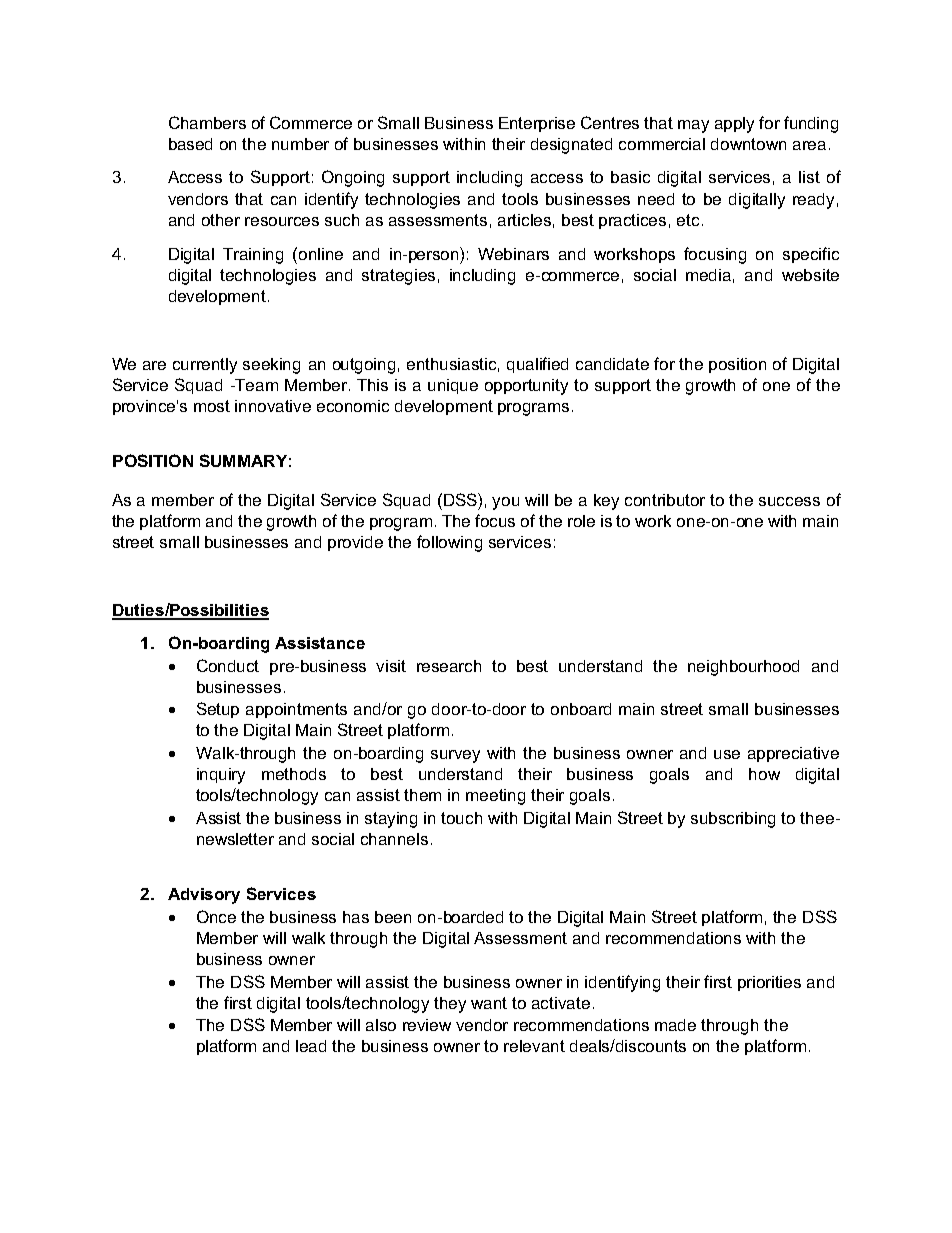 This screenshot has width=952, height=1233. What do you see at coordinates (612, 364) in the screenshot?
I see `candidate` at bounding box center [612, 364].
